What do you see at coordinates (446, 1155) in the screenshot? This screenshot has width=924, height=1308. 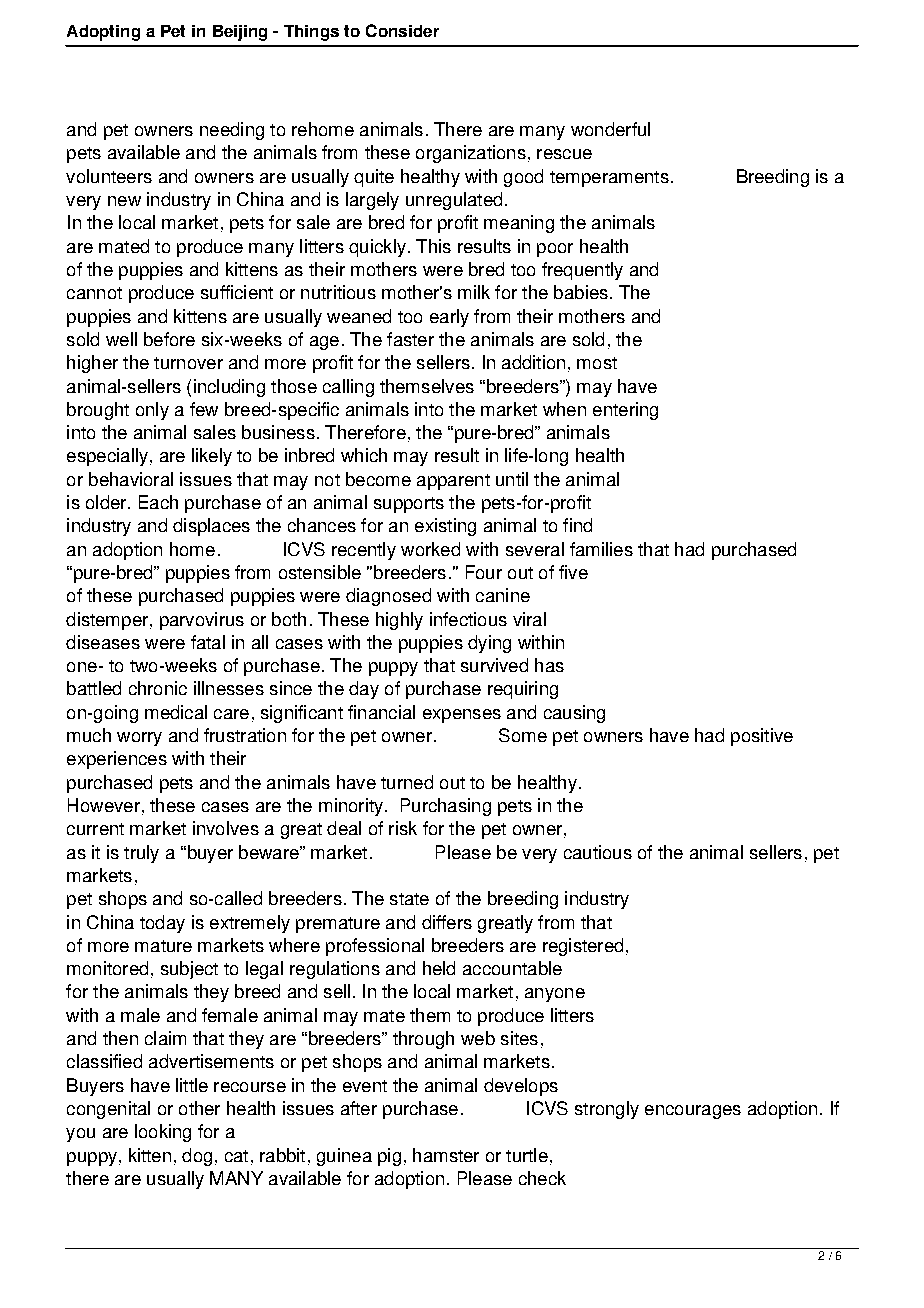 I see `hamster` at bounding box center [446, 1155].
